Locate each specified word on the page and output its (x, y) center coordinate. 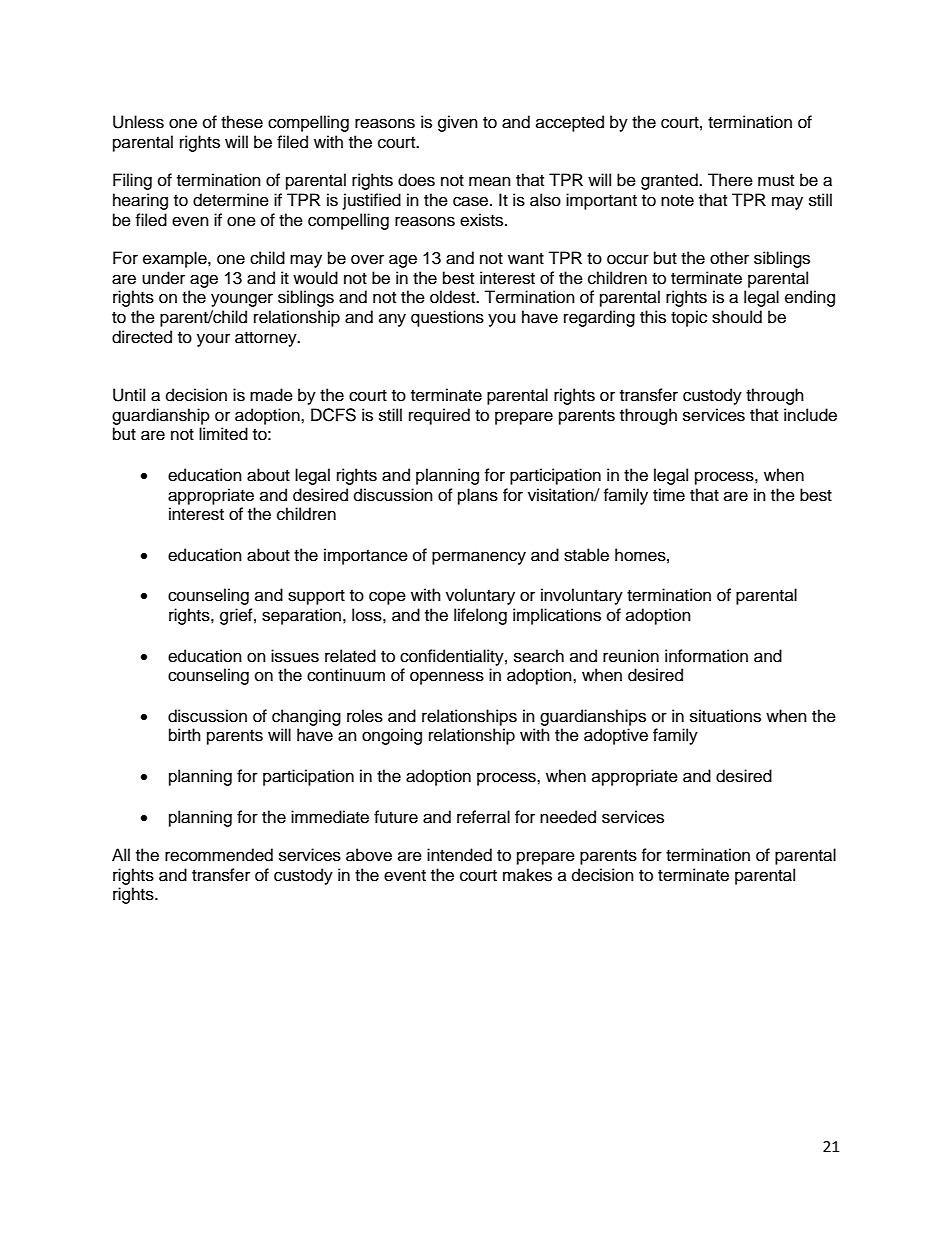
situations (725, 716)
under (163, 278)
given (458, 123)
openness (447, 678)
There (730, 180)
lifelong (480, 616)
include (810, 415)
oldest (454, 297)
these (242, 122)
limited (223, 434)
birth (185, 735)
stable (586, 555)
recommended (219, 855)
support (316, 597)
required (439, 416)
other (729, 258)
